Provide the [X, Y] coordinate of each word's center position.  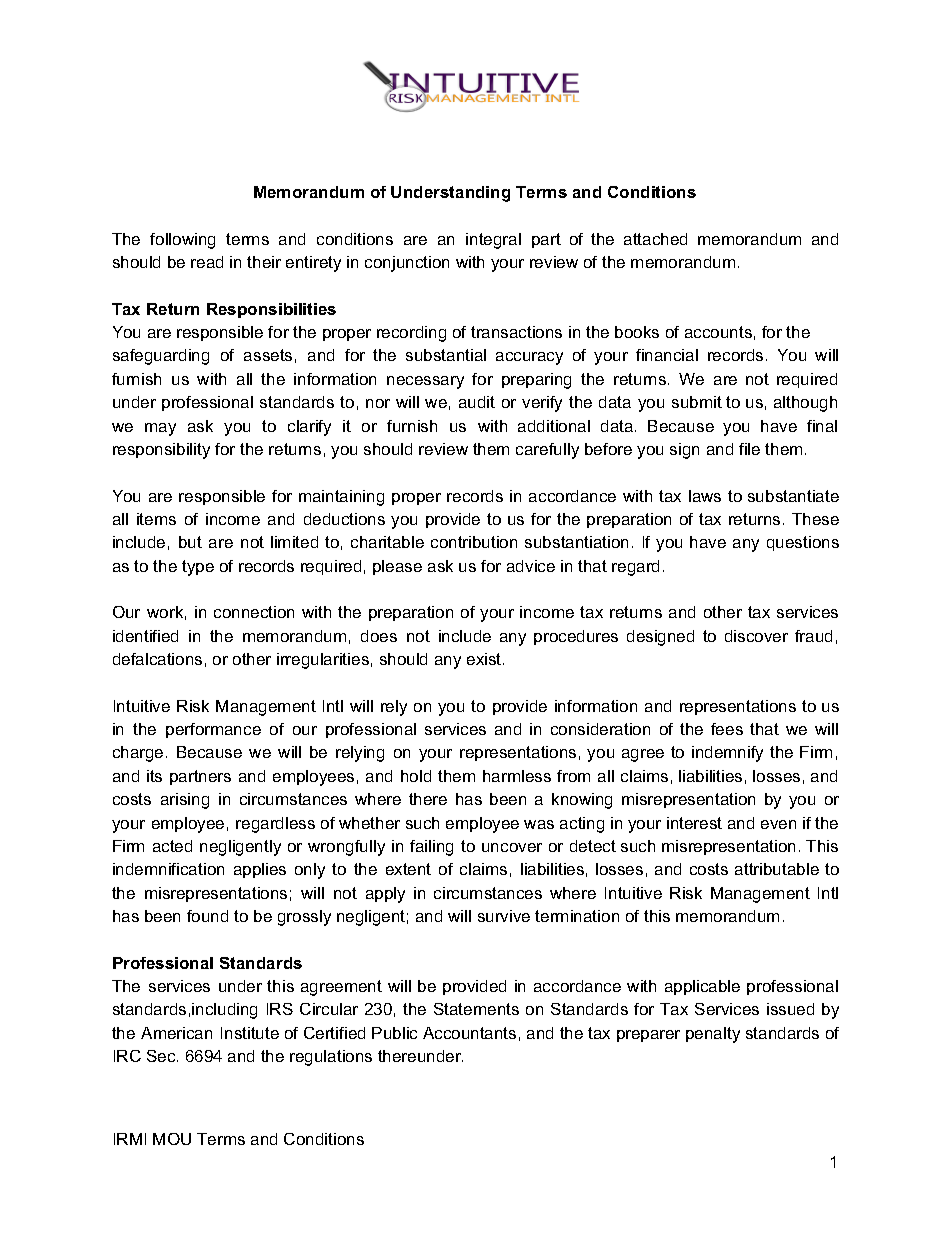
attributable [777, 869]
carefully [547, 451]
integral [493, 241]
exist [485, 659]
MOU [172, 1139]
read [207, 262]
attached [655, 239]
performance [213, 730]
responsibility [161, 451]
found [207, 916]
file [749, 449]
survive [504, 916]
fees [727, 729]
